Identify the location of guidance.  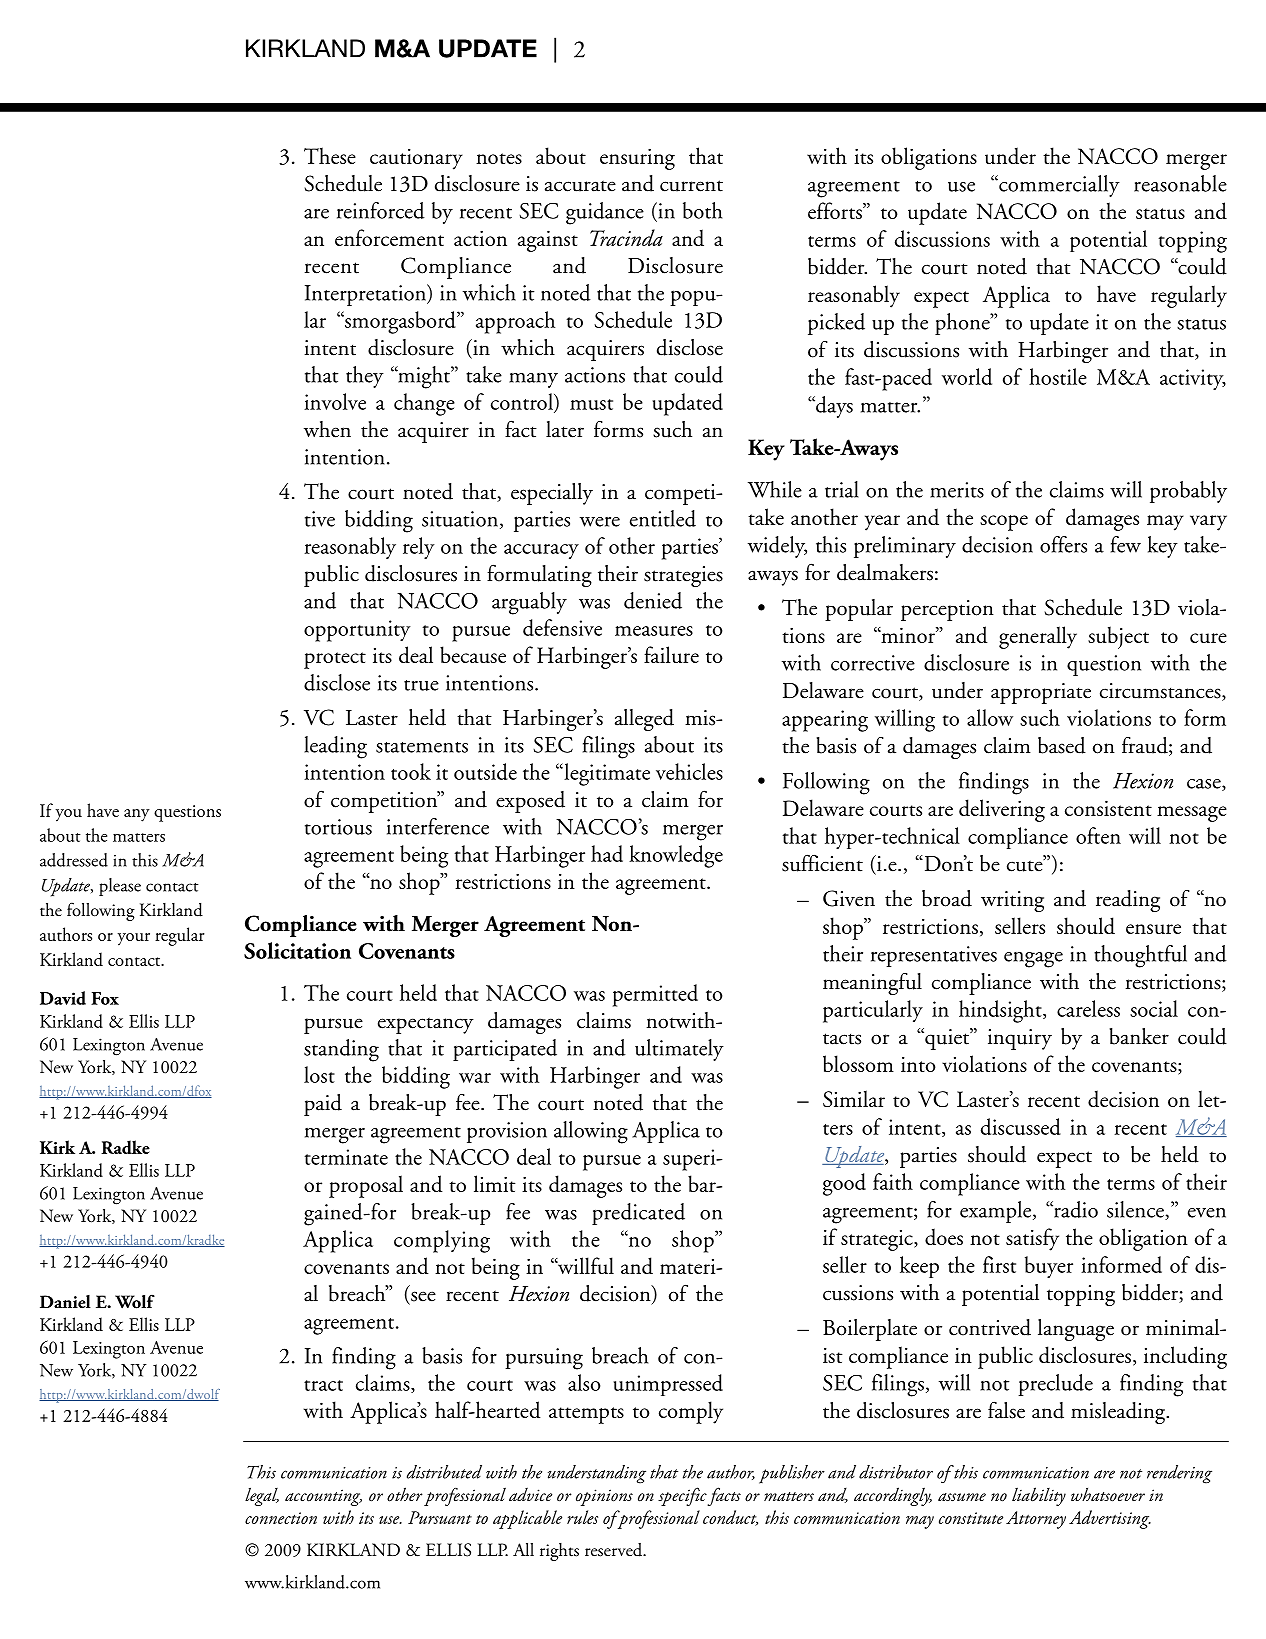
(605, 213).
